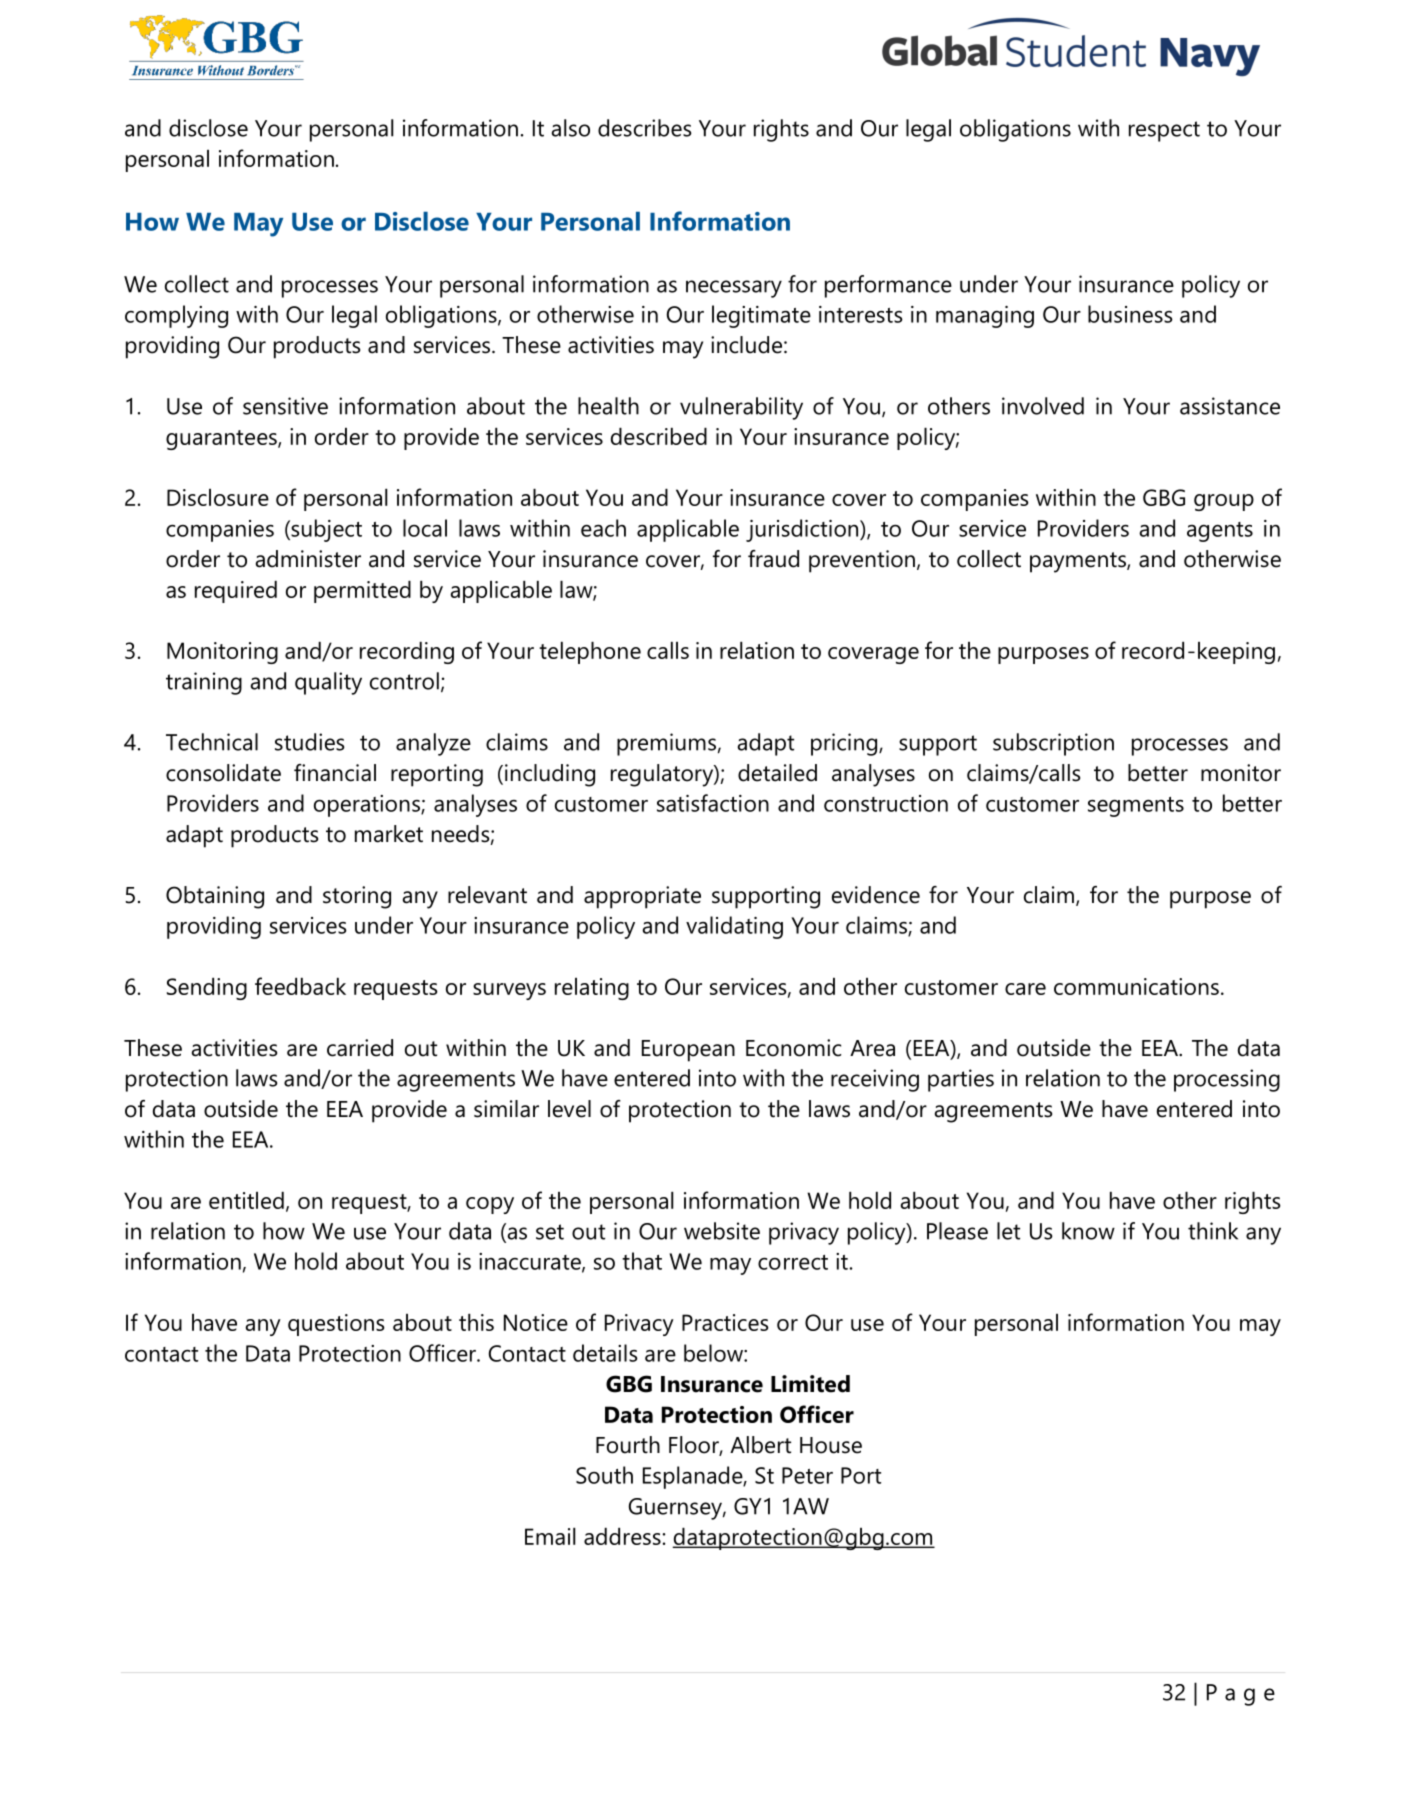 The width and height of the screenshot is (1406, 1819). What do you see at coordinates (368, 806) in the screenshot?
I see `operations` at bounding box center [368, 806].
